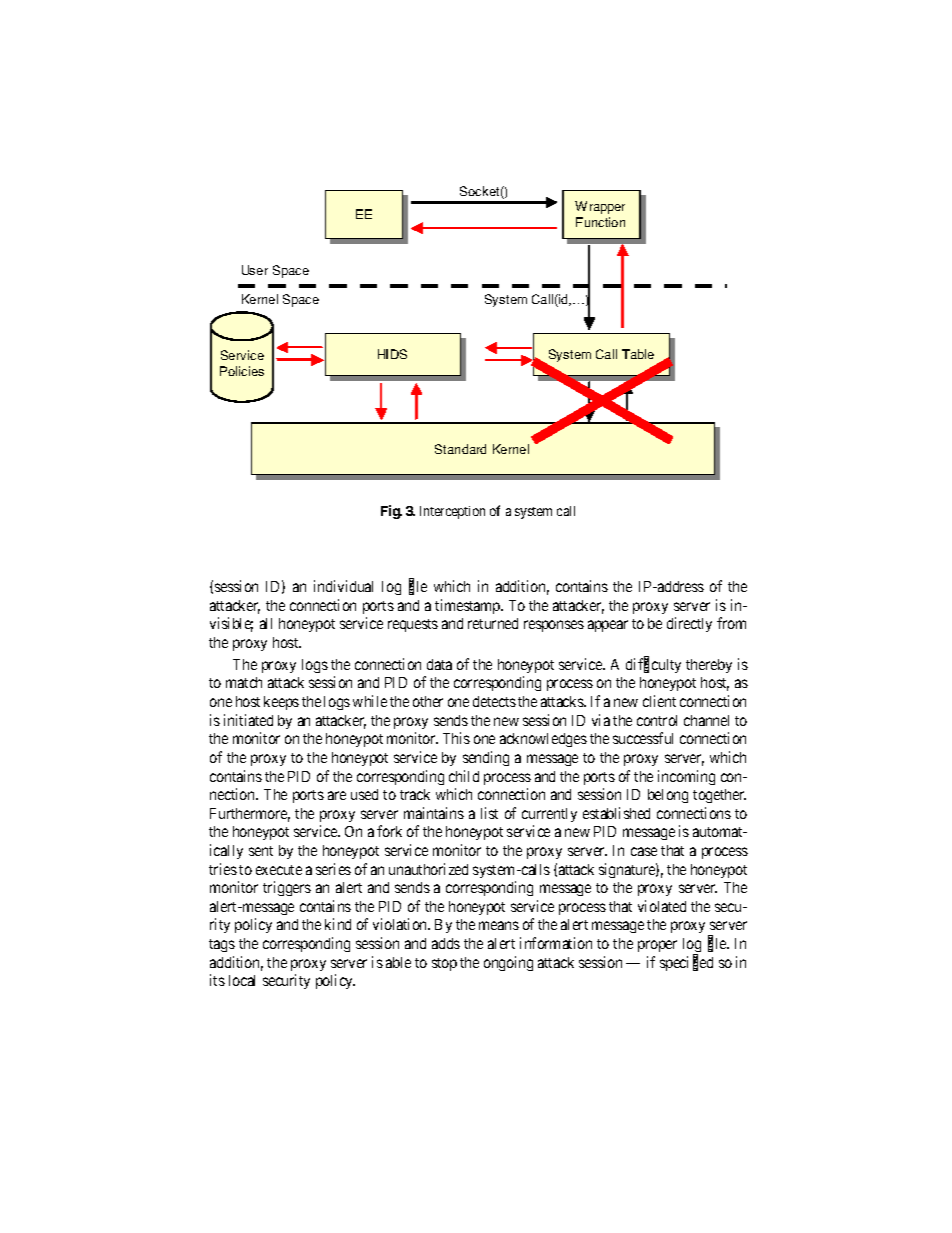  Describe the element at coordinates (343, 586) in the screenshot. I see `individual` at that location.
